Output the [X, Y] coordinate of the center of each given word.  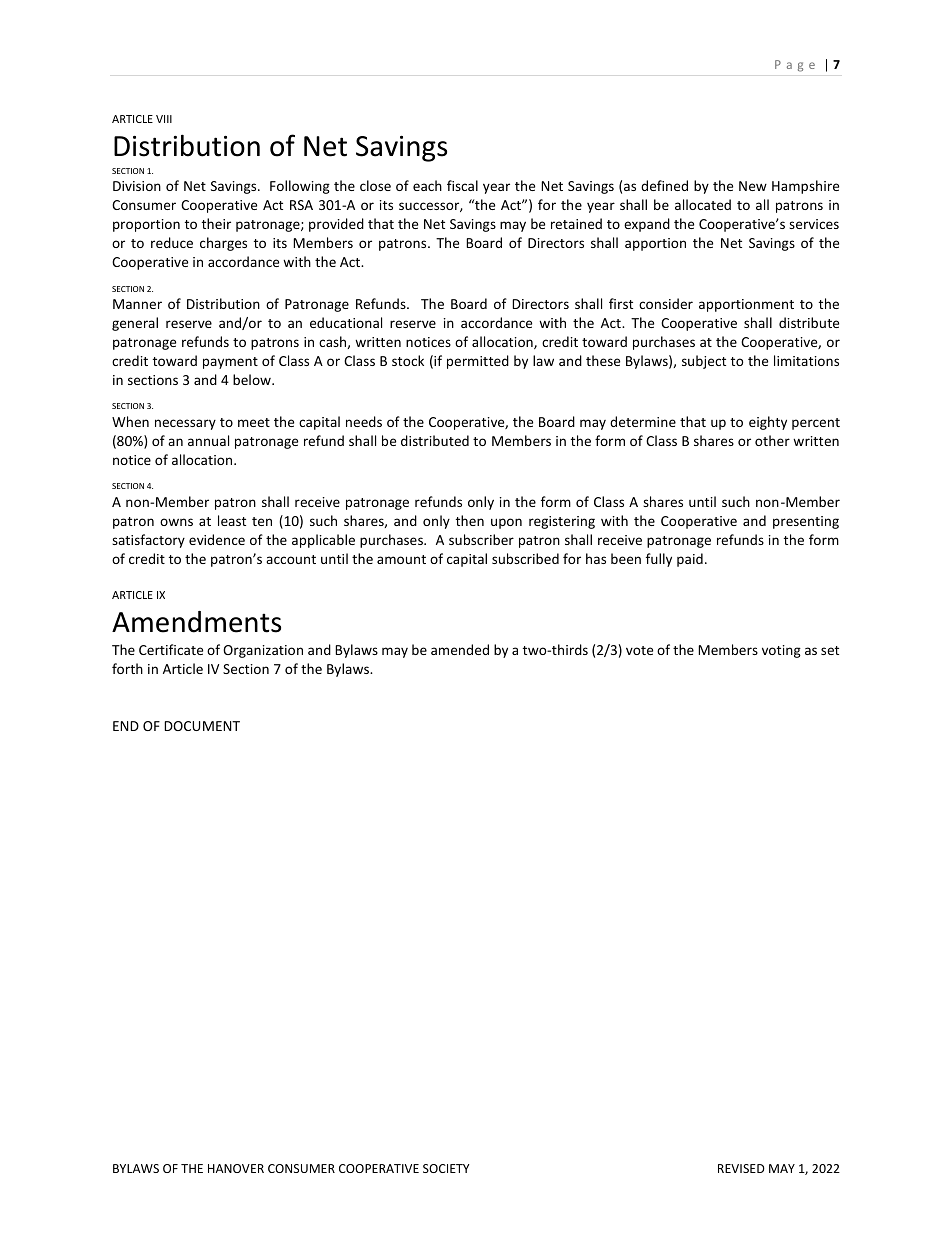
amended [460, 649]
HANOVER [236, 1168]
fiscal [462, 185]
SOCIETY [446, 1168]
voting [781, 651]
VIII [164, 119]
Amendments [196, 622]
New [753, 186]
